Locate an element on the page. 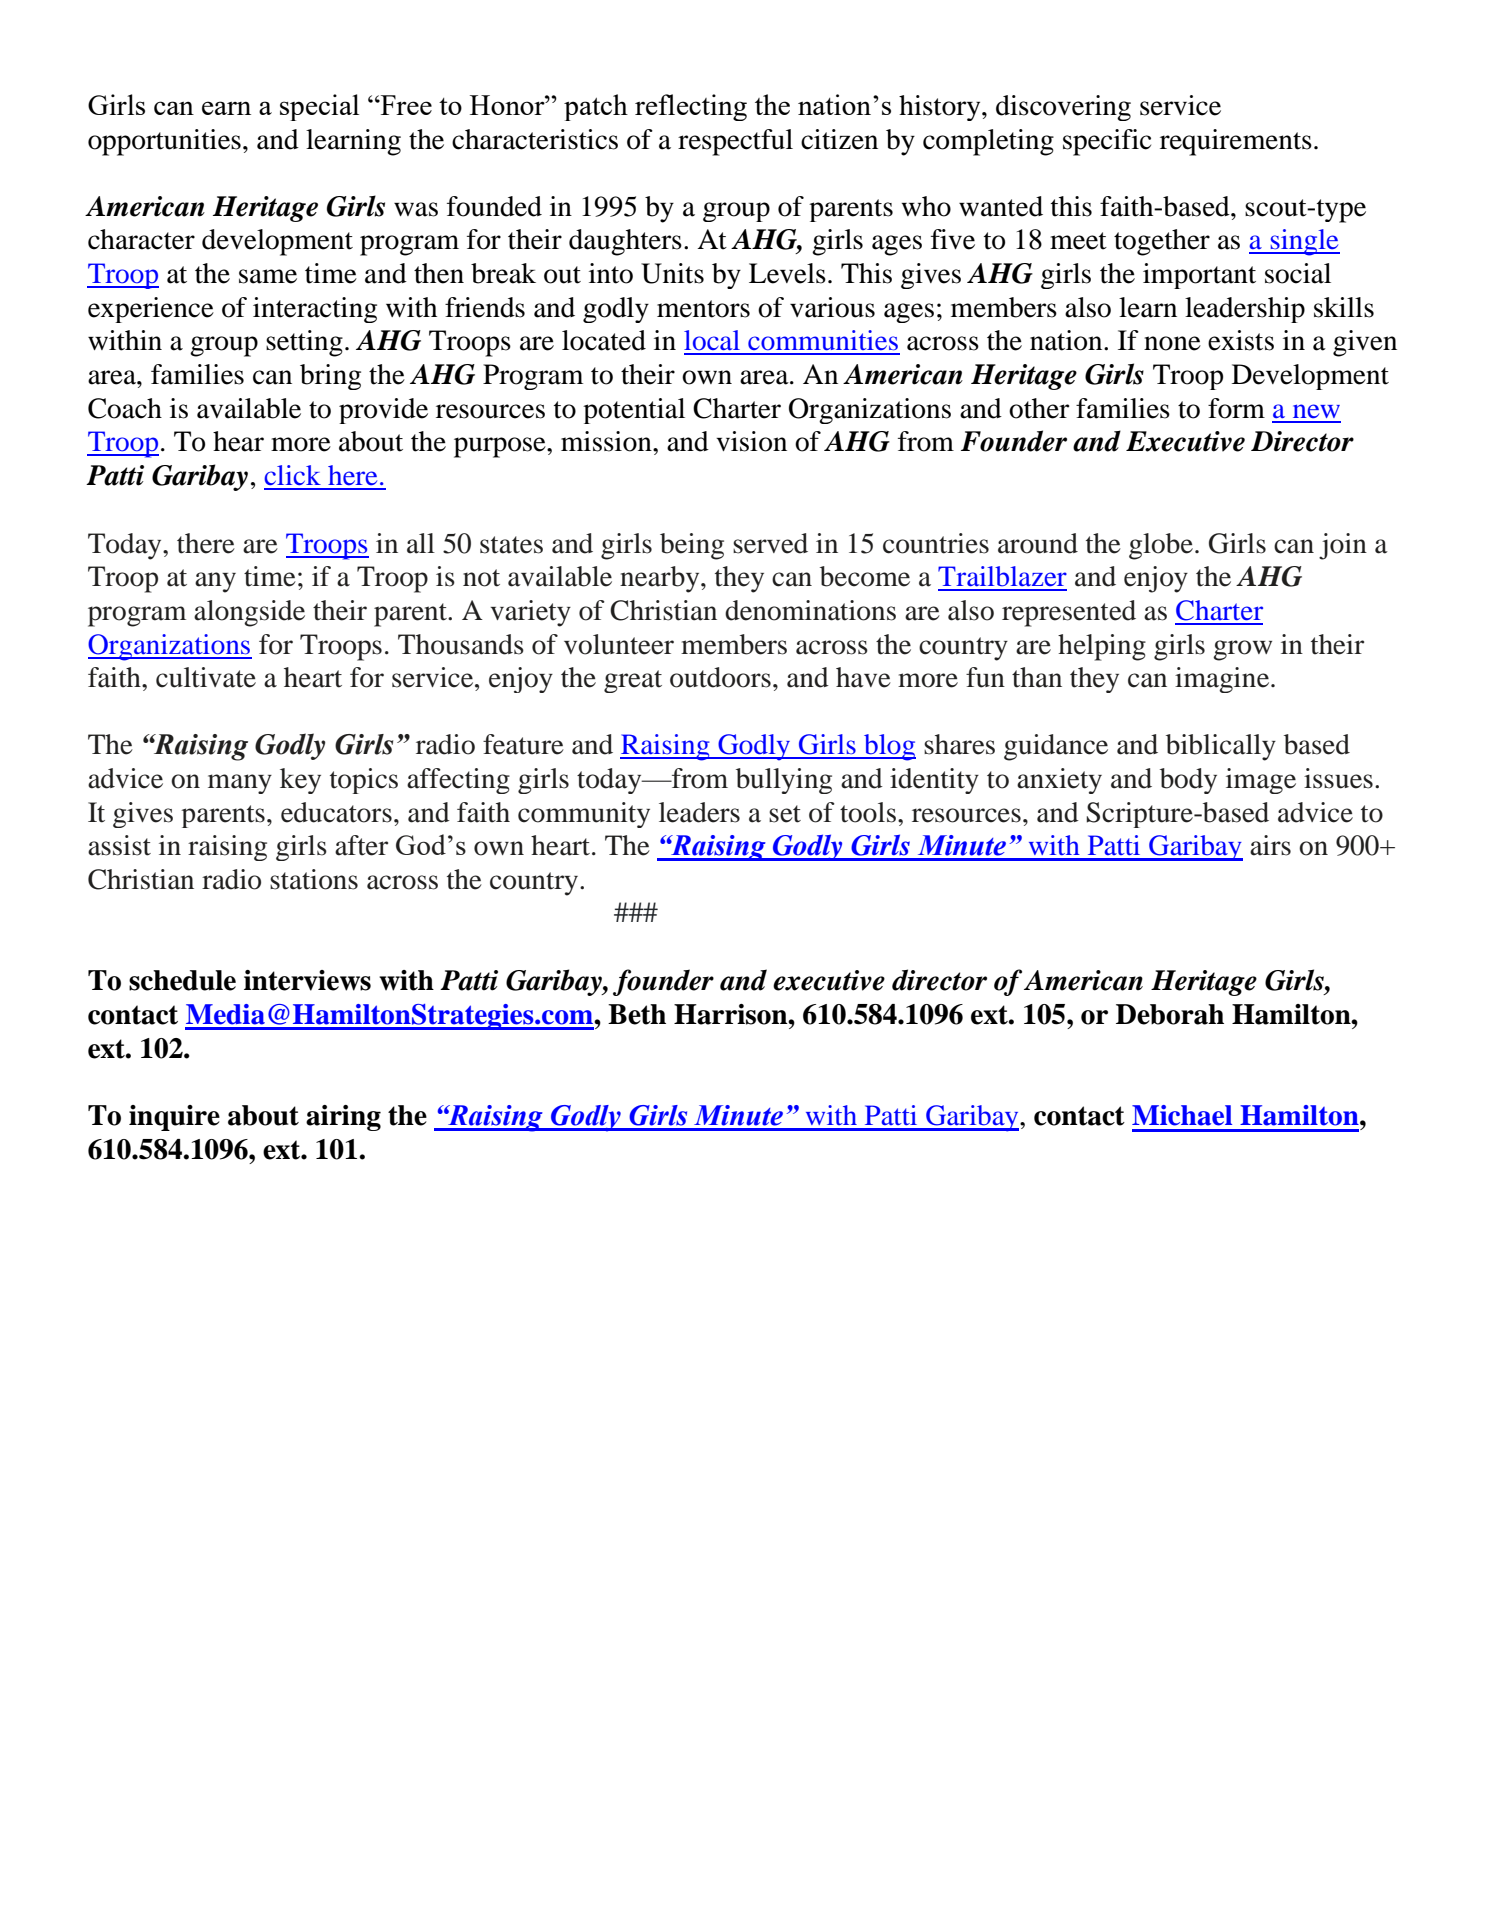 The width and height of the image is (1491, 1930). Beth is located at coordinates (637, 1014).
